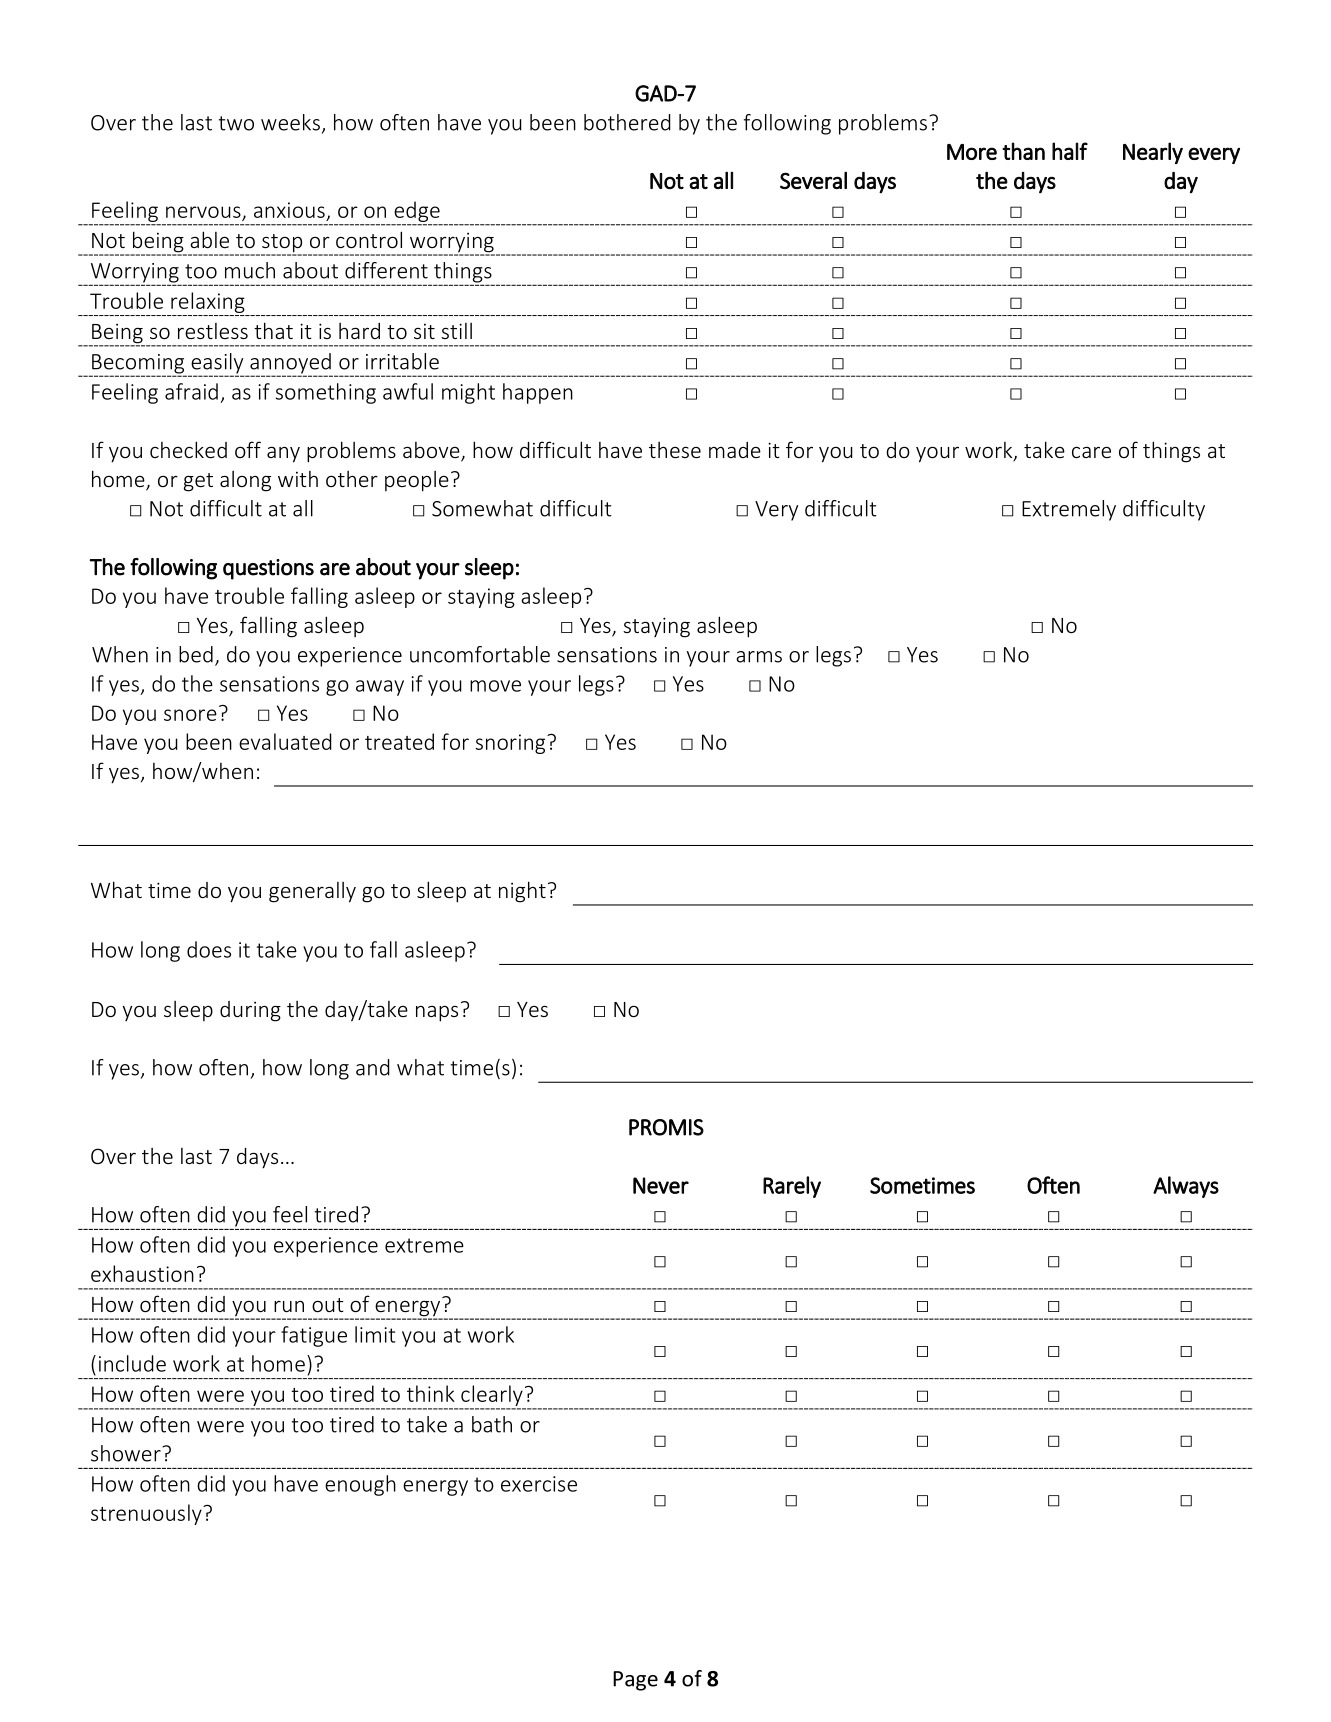 The height and width of the screenshot is (1722, 1331). I want to click on Always, so click(1186, 1187).
